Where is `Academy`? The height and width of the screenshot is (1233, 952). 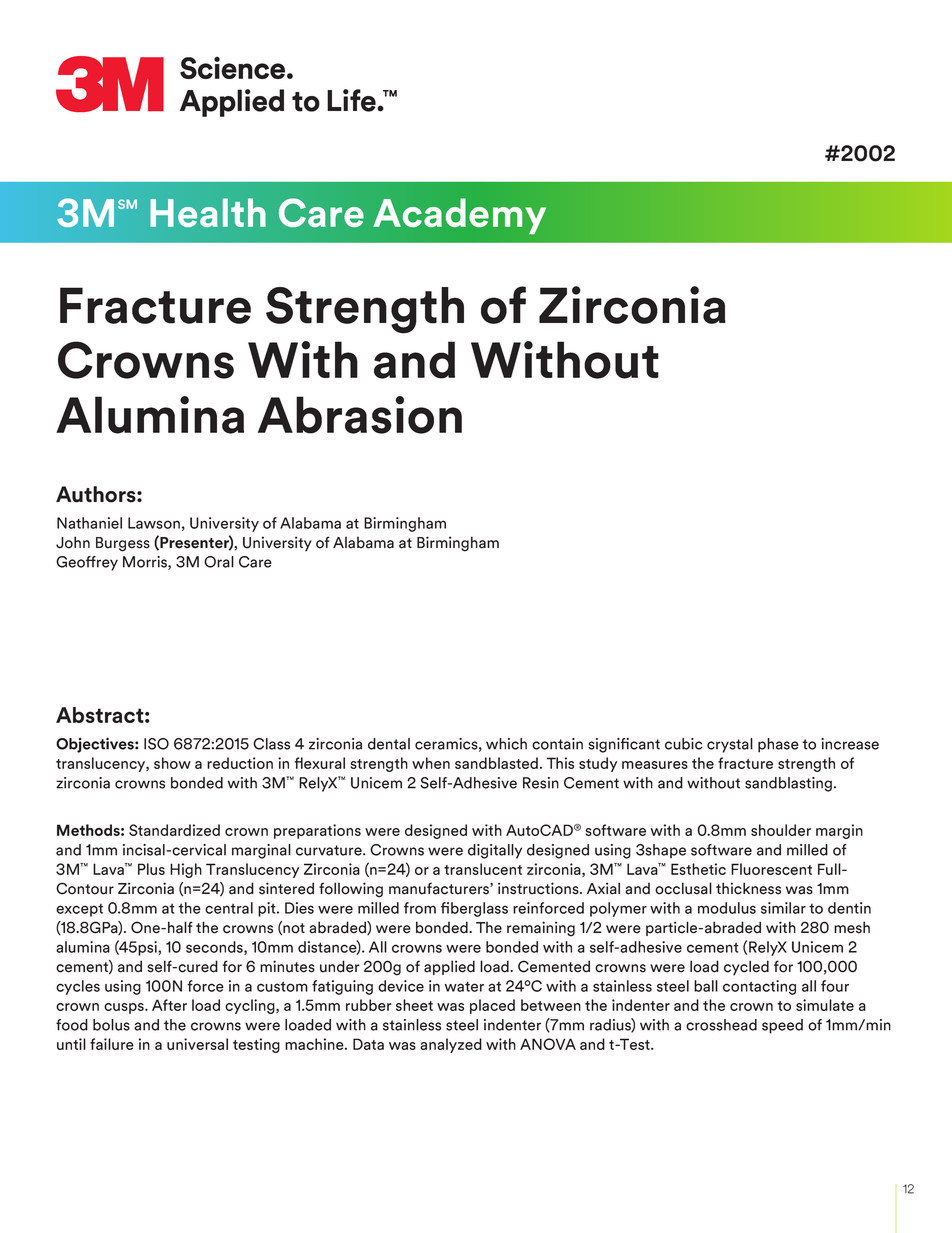 Academy is located at coordinates (459, 216).
